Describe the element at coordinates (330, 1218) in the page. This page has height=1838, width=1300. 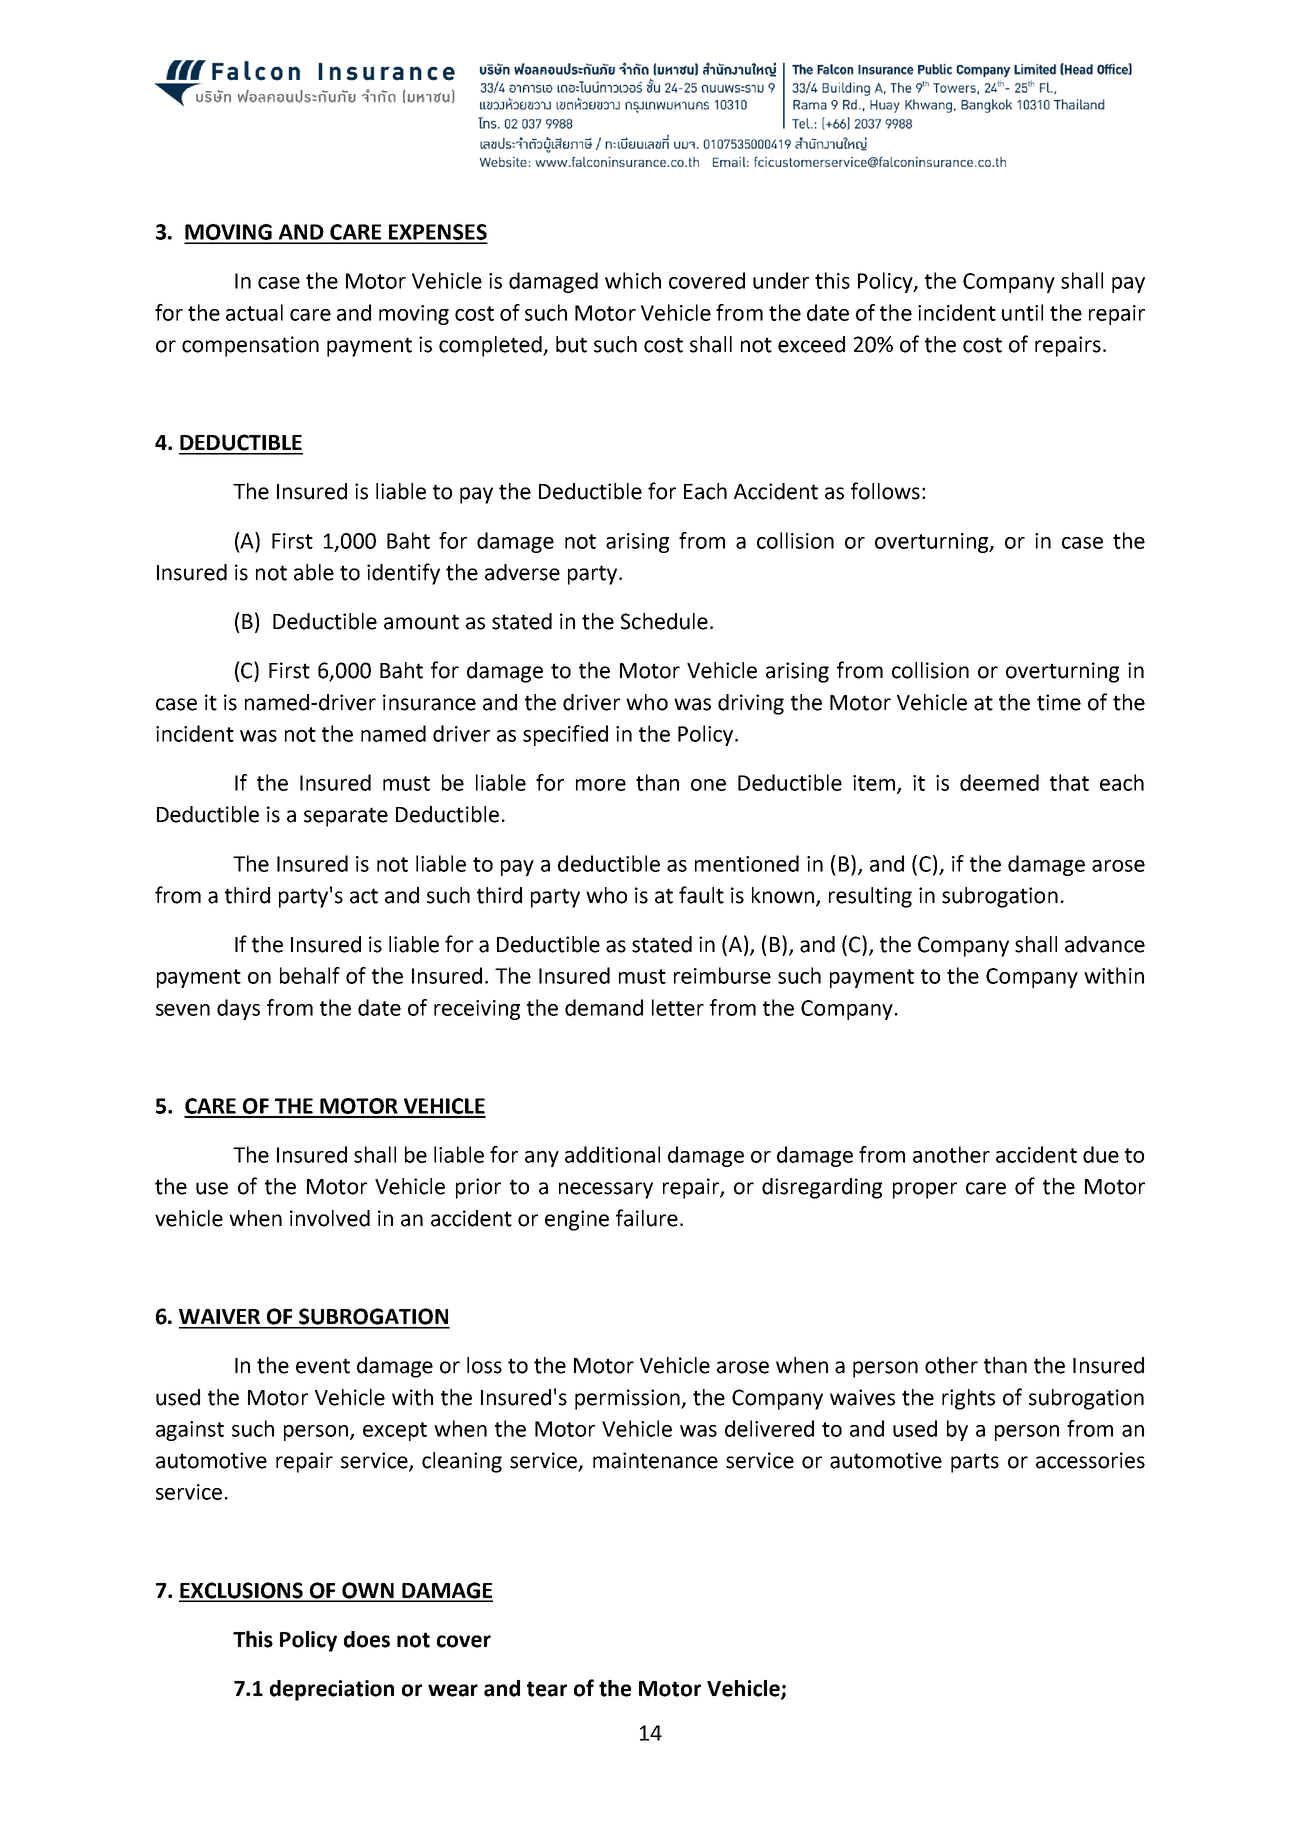
I see `involved` at that location.
